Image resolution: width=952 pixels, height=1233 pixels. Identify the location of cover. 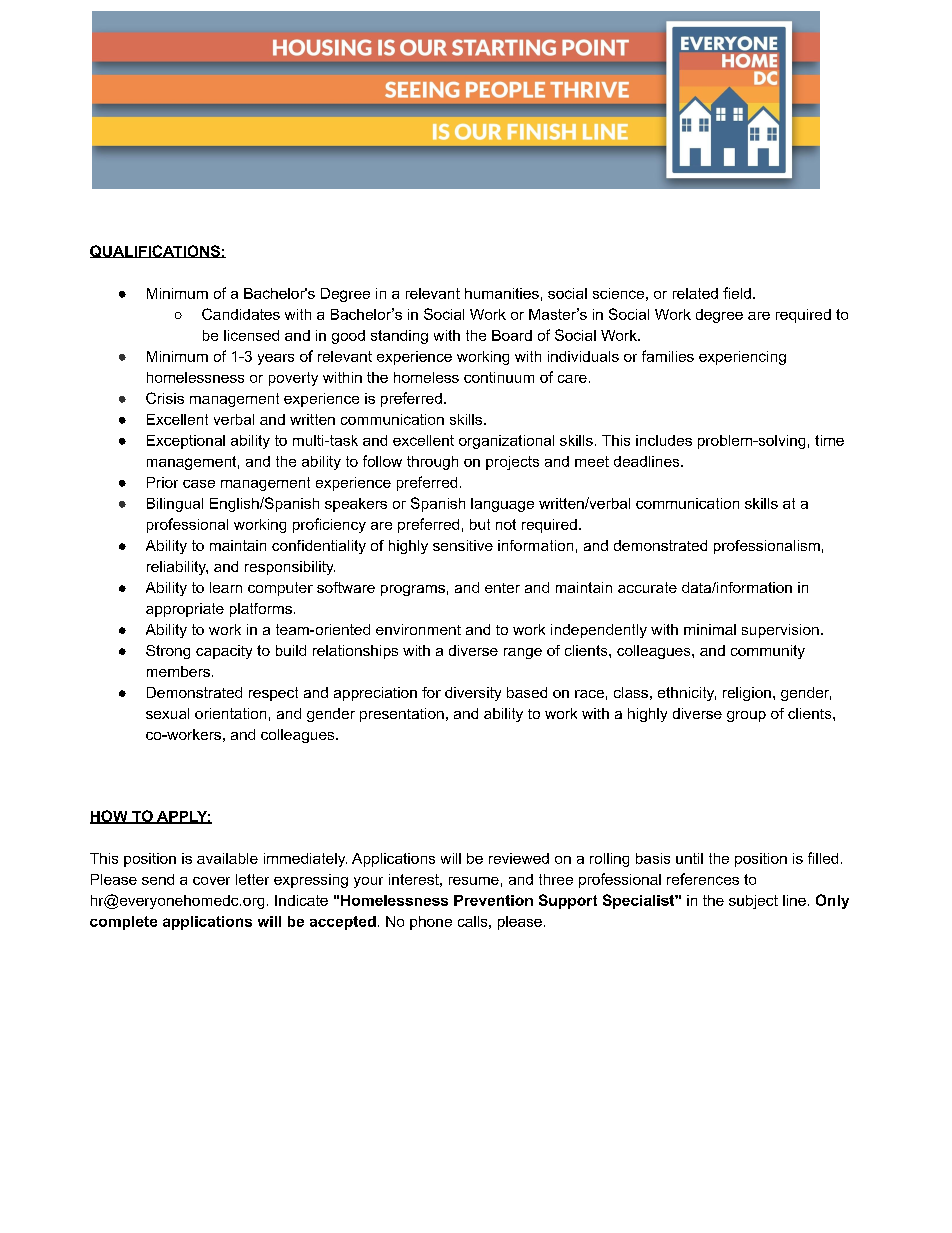
(211, 881).
